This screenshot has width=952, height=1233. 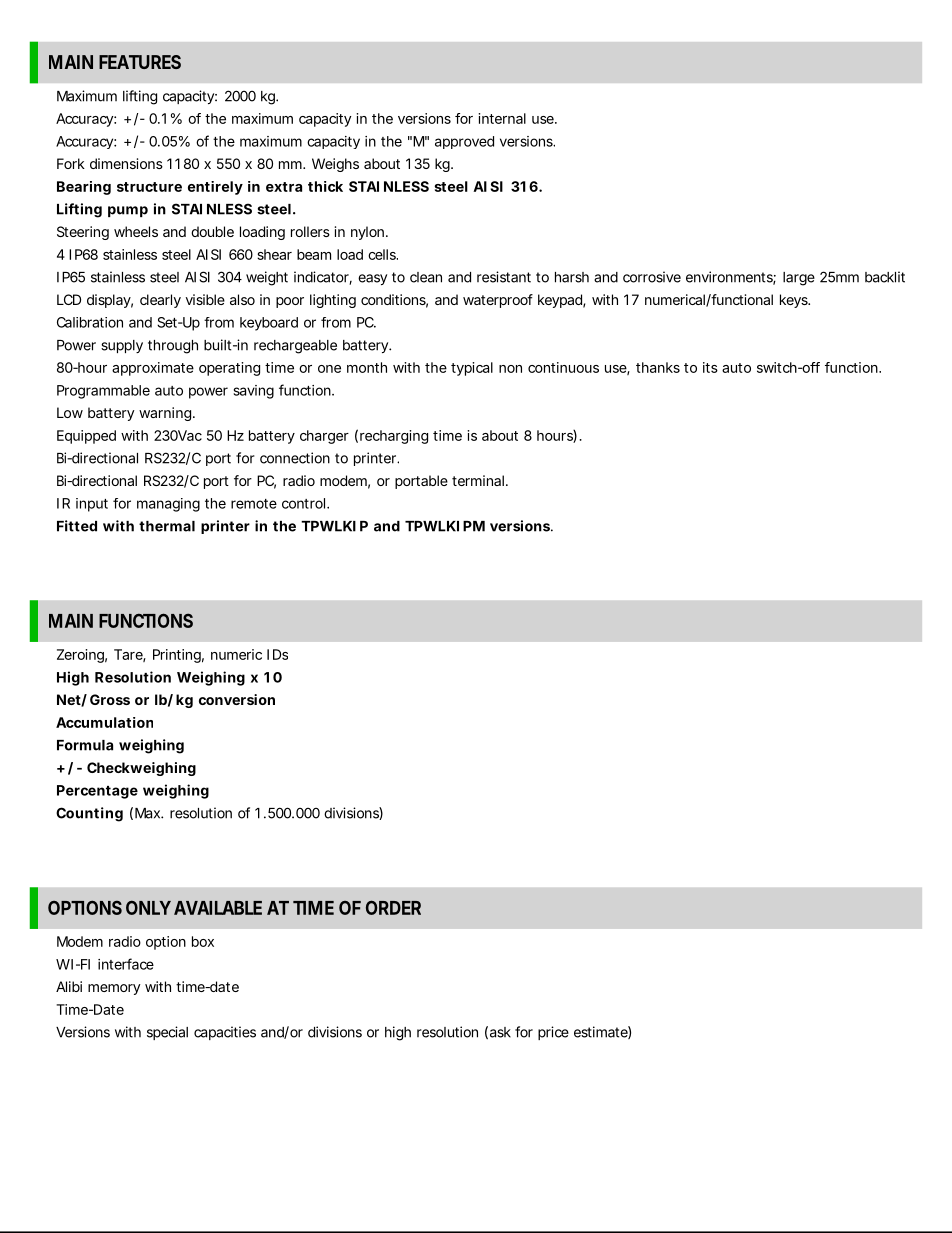 What do you see at coordinates (140, 62) in the screenshot?
I see `FEATURES` at bounding box center [140, 62].
